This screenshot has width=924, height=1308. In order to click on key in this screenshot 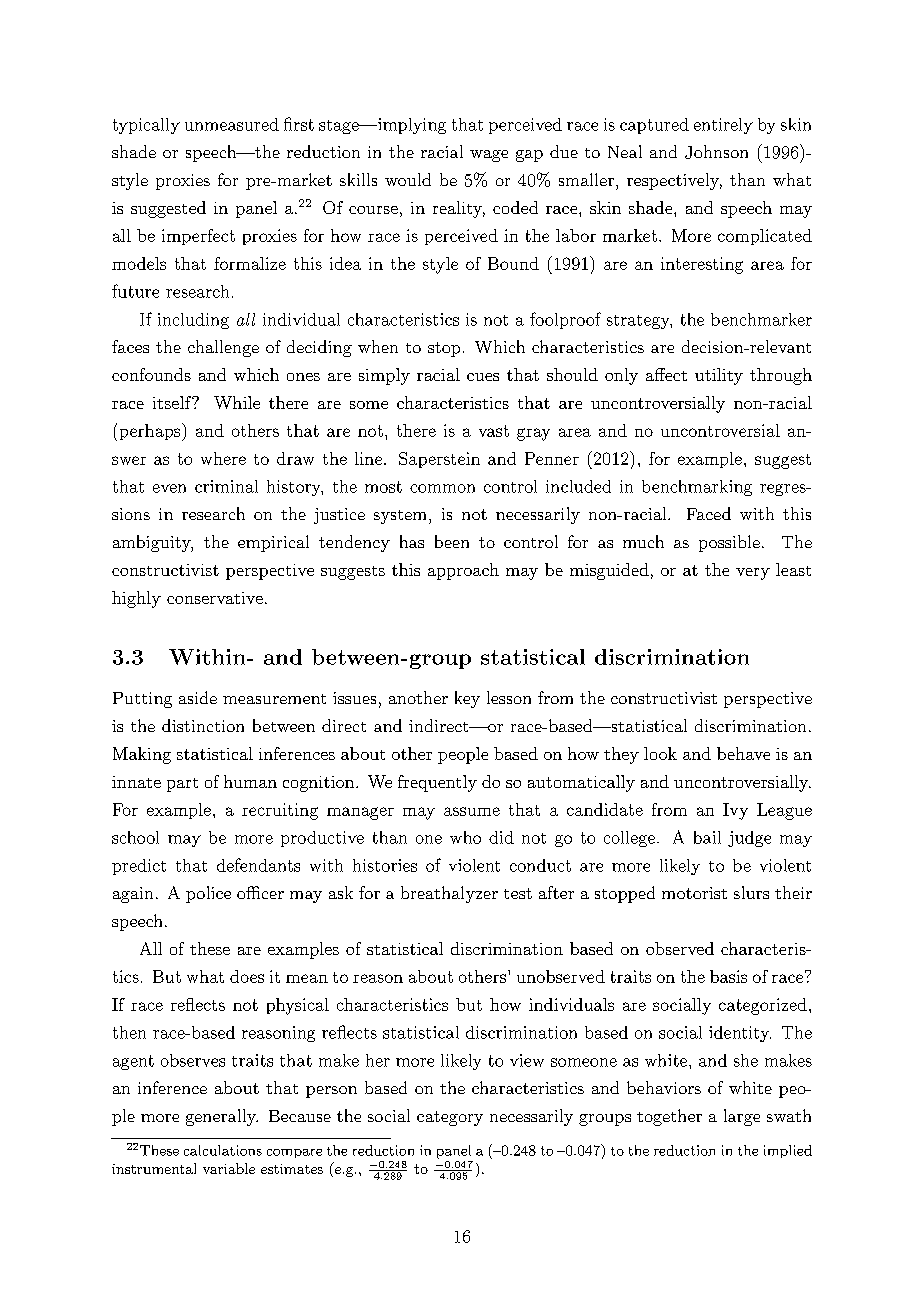, I will do `click(467, 699)`.
